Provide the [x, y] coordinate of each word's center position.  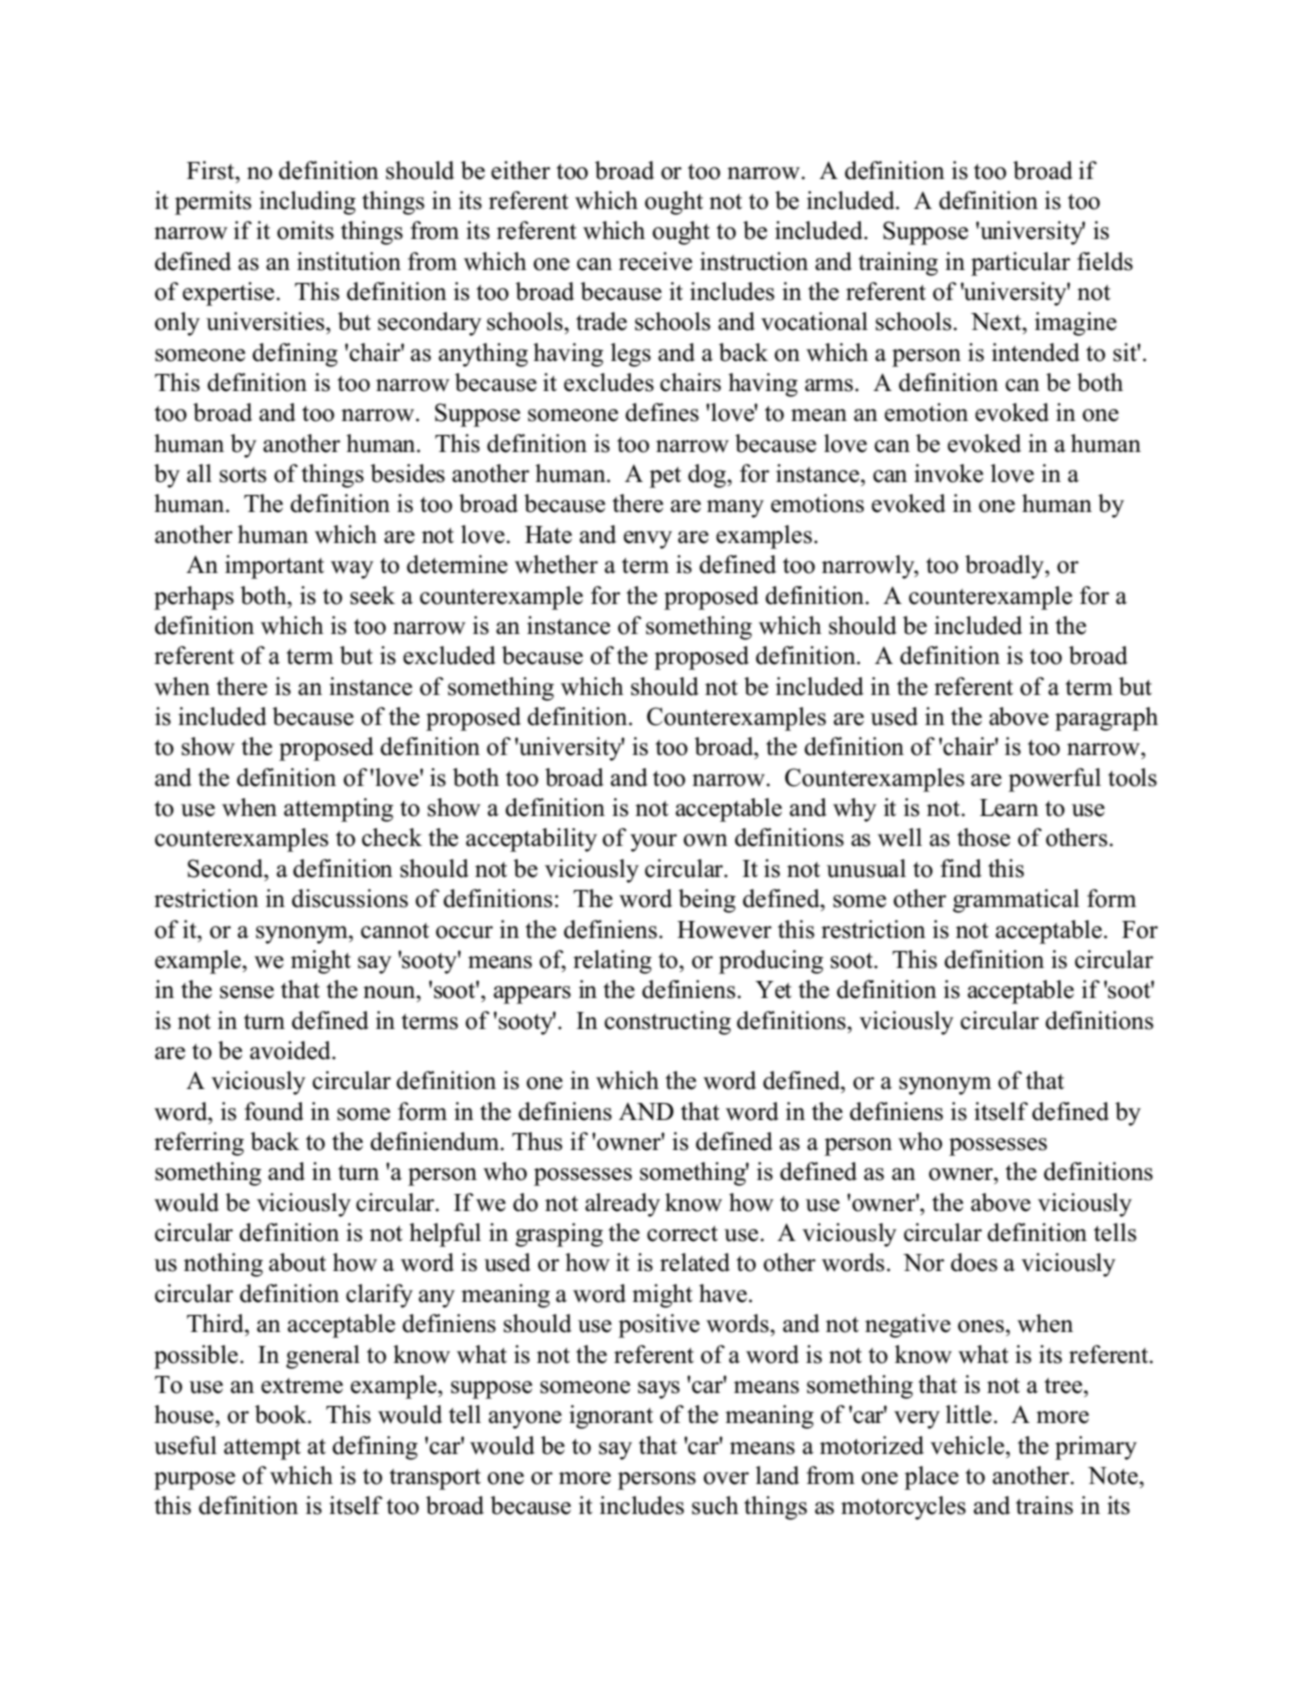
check [392, 837]
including [307, 203]
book [282, 1414]
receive [655, 261]
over [726, 1478]
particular [1020, 264]
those [983, 837]
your [653, 843]
